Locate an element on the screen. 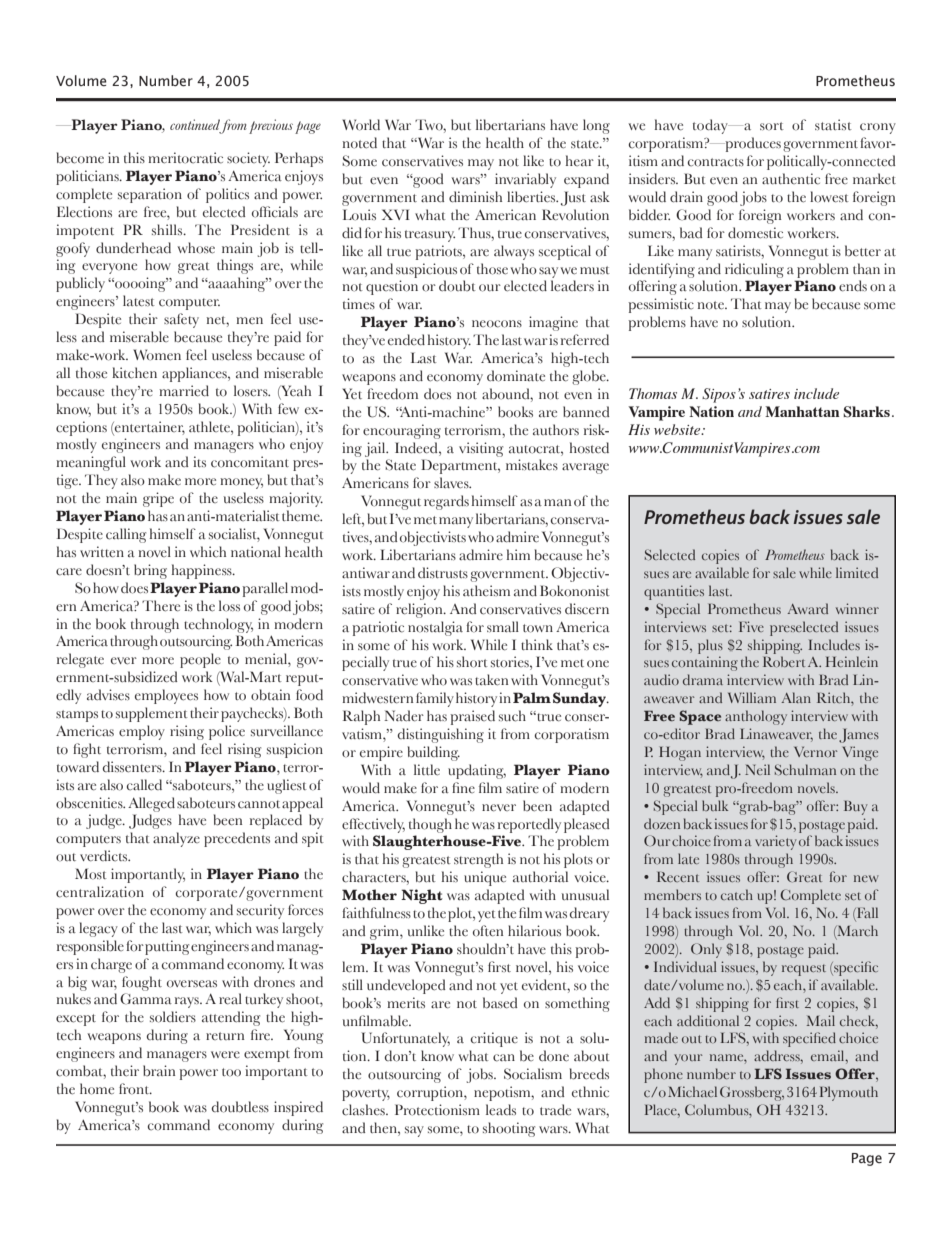 The width and height of the screenshot is (952, 1233). sort is located at coordinates (772, 126).
